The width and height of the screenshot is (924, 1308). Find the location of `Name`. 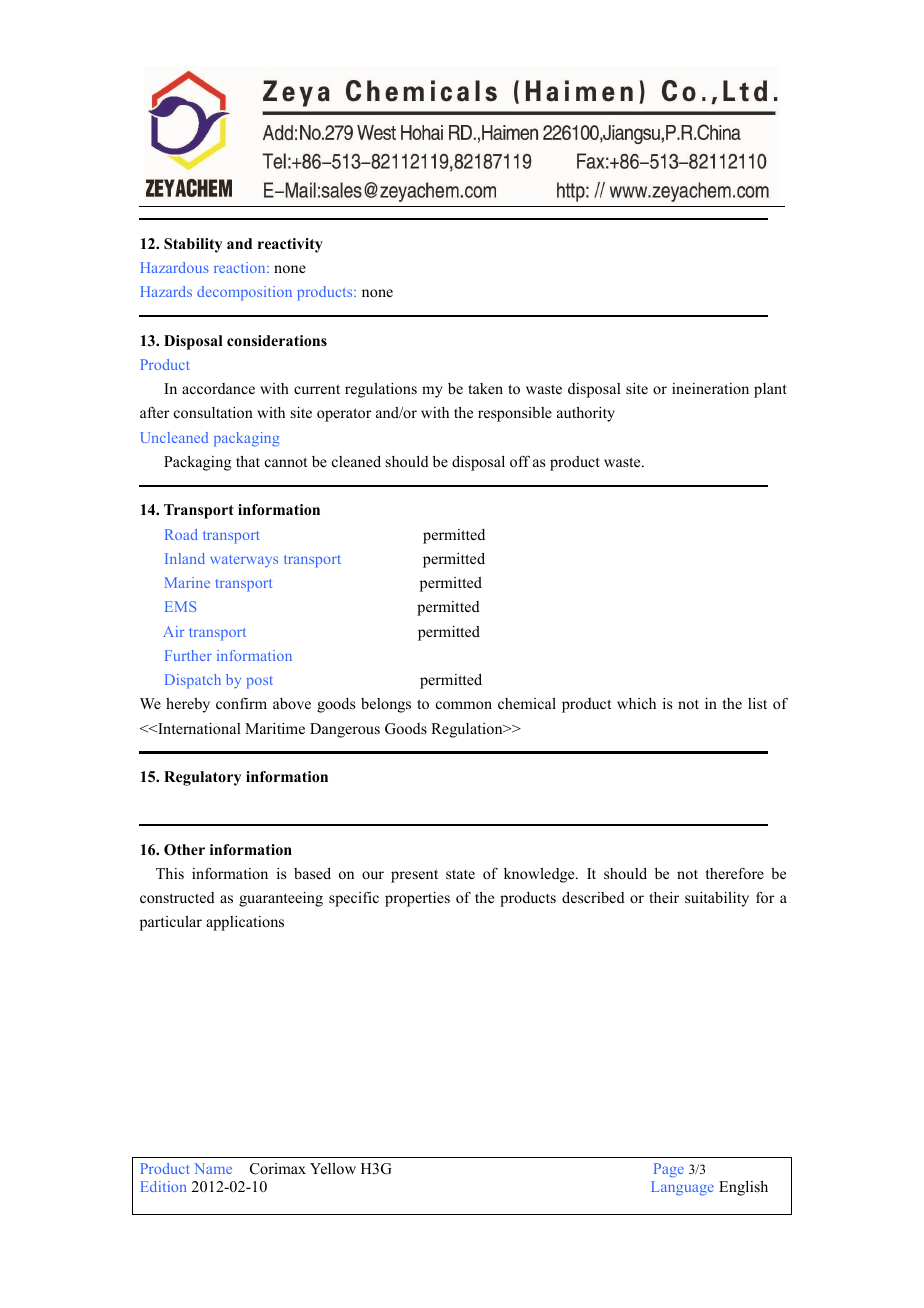

Name is located at coordinates (213, 1168).
